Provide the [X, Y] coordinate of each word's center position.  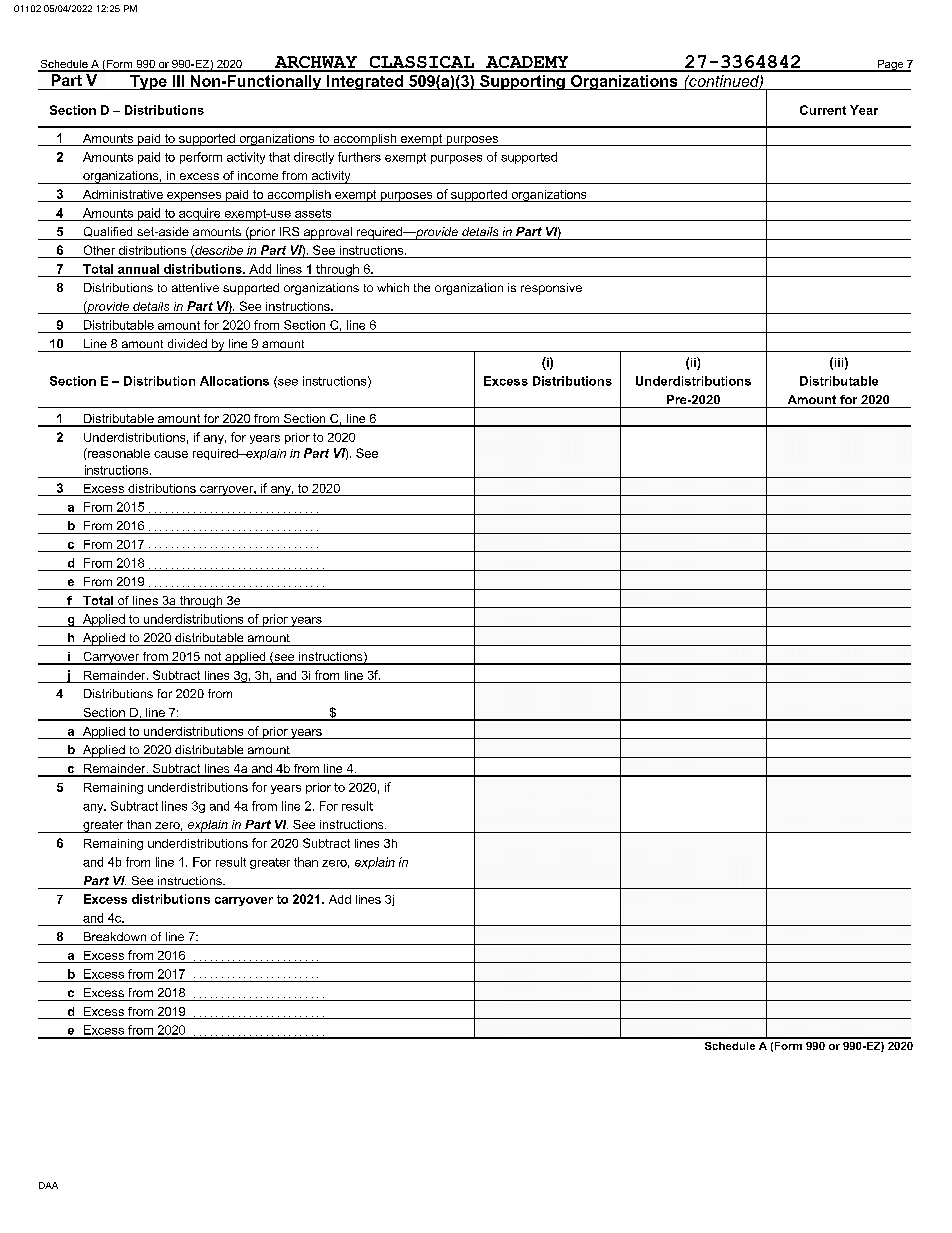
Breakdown [115, 936]
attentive [195, 287]
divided [187, 343]
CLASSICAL [422, 63]
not [213, 658]
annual [138, 269]
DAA [48, 1185]
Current [823, 110]
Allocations [234, 381]
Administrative [123, 194]
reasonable [118, 453]
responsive [551, 289]
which [393, 287]
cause [171, 454]
